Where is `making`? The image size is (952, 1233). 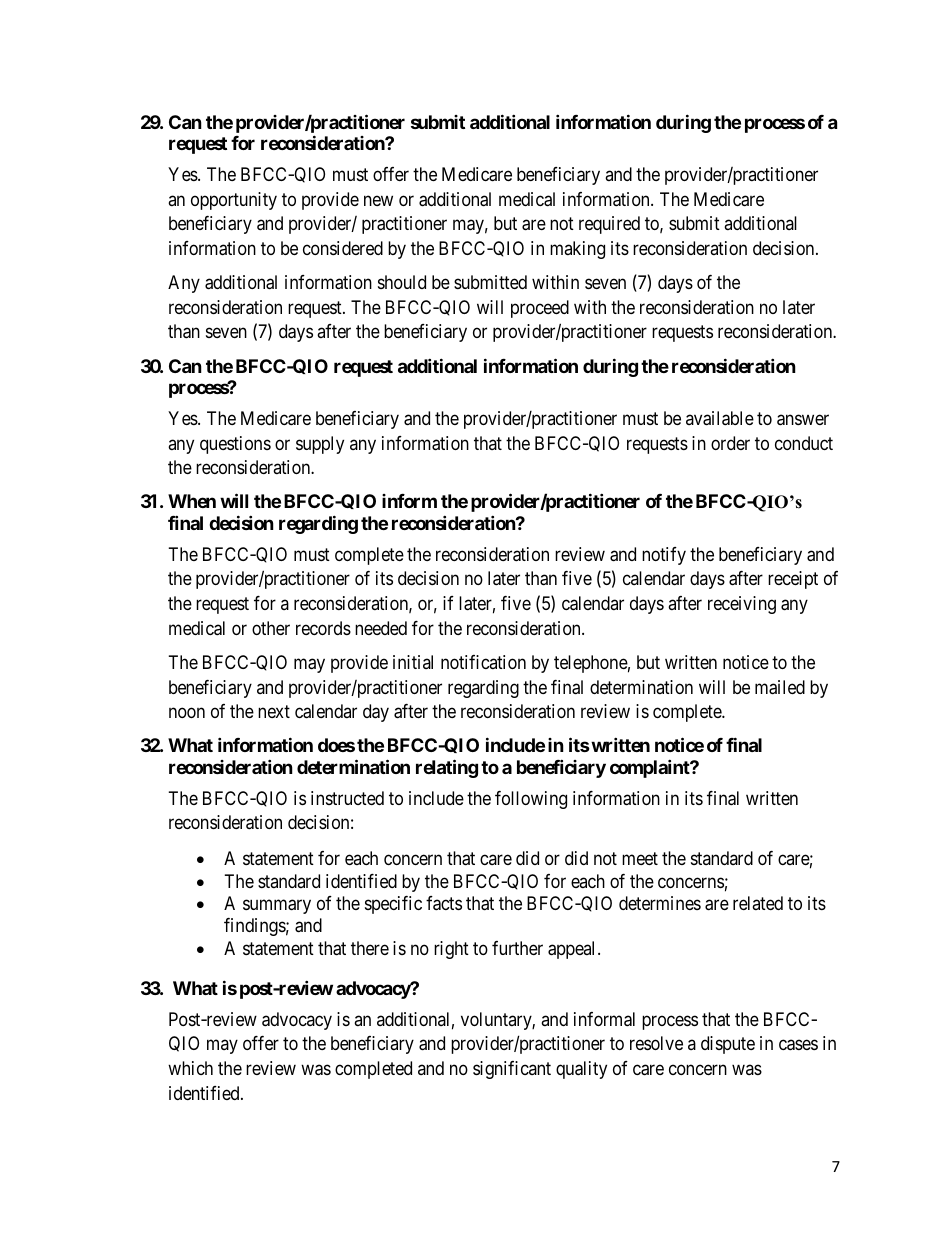
making is located at coordinates (577, 250).
